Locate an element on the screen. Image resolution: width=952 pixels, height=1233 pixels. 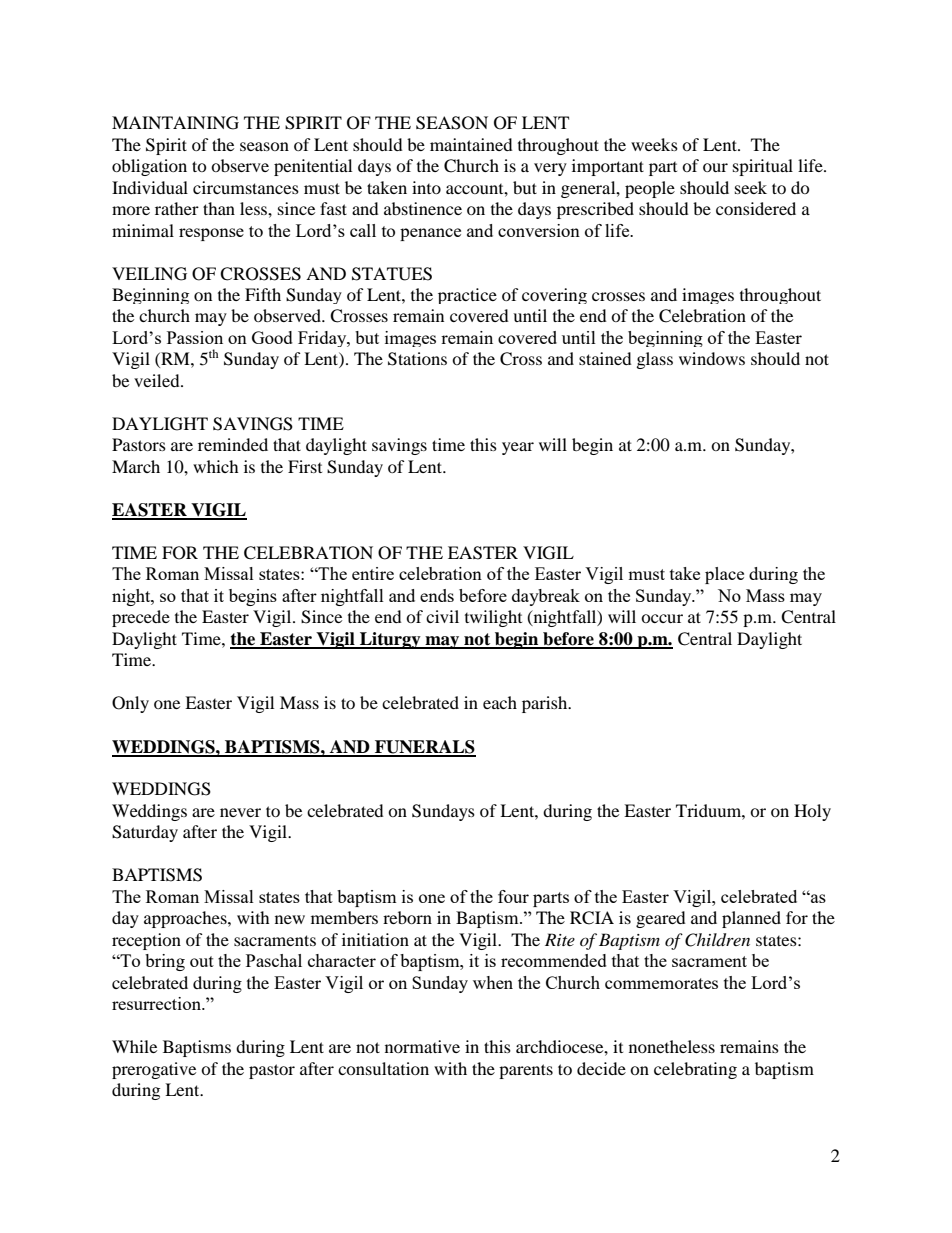
each is located at coordinates (500, 702).
